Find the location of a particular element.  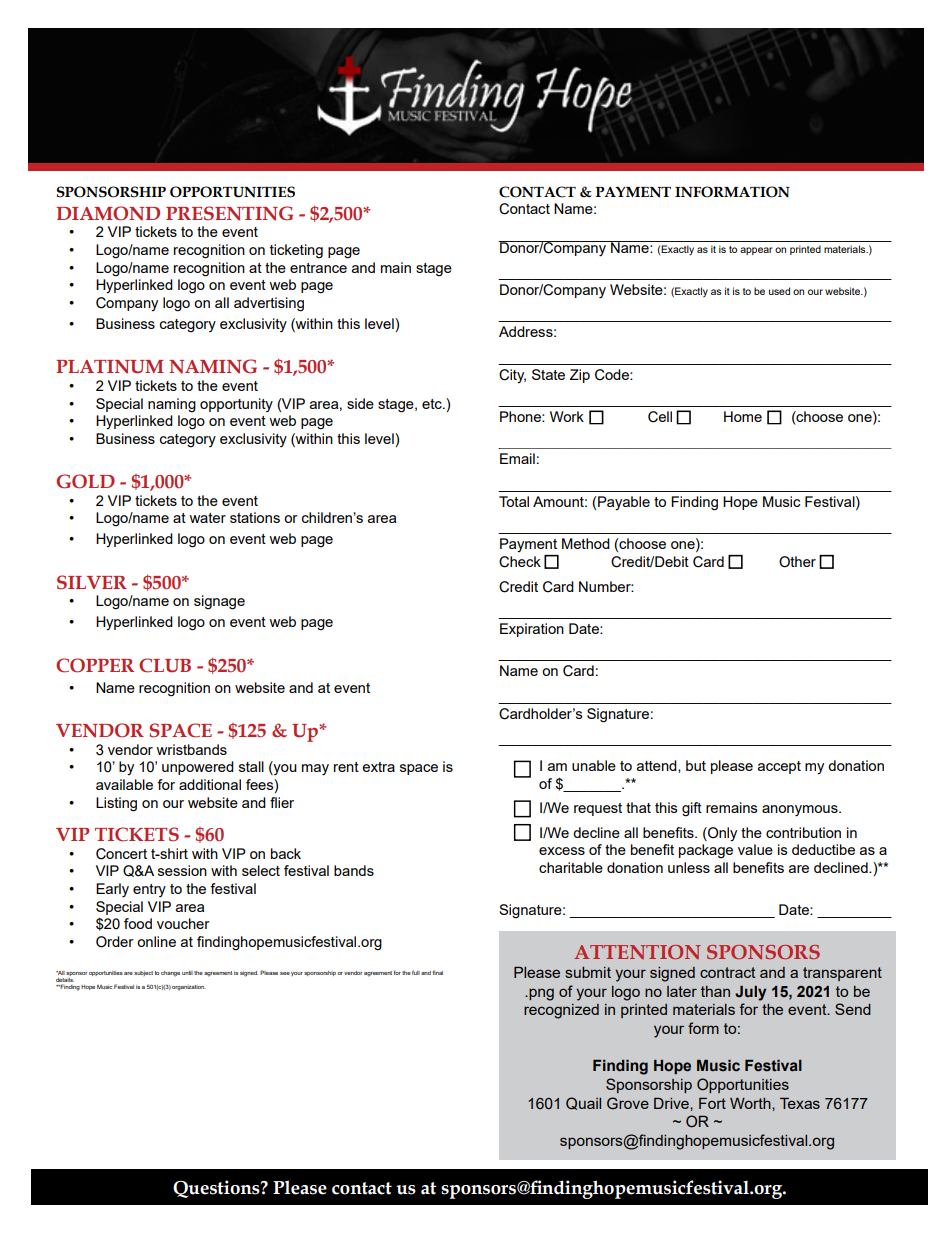

CLUB is located at coordinates (165, 665).
